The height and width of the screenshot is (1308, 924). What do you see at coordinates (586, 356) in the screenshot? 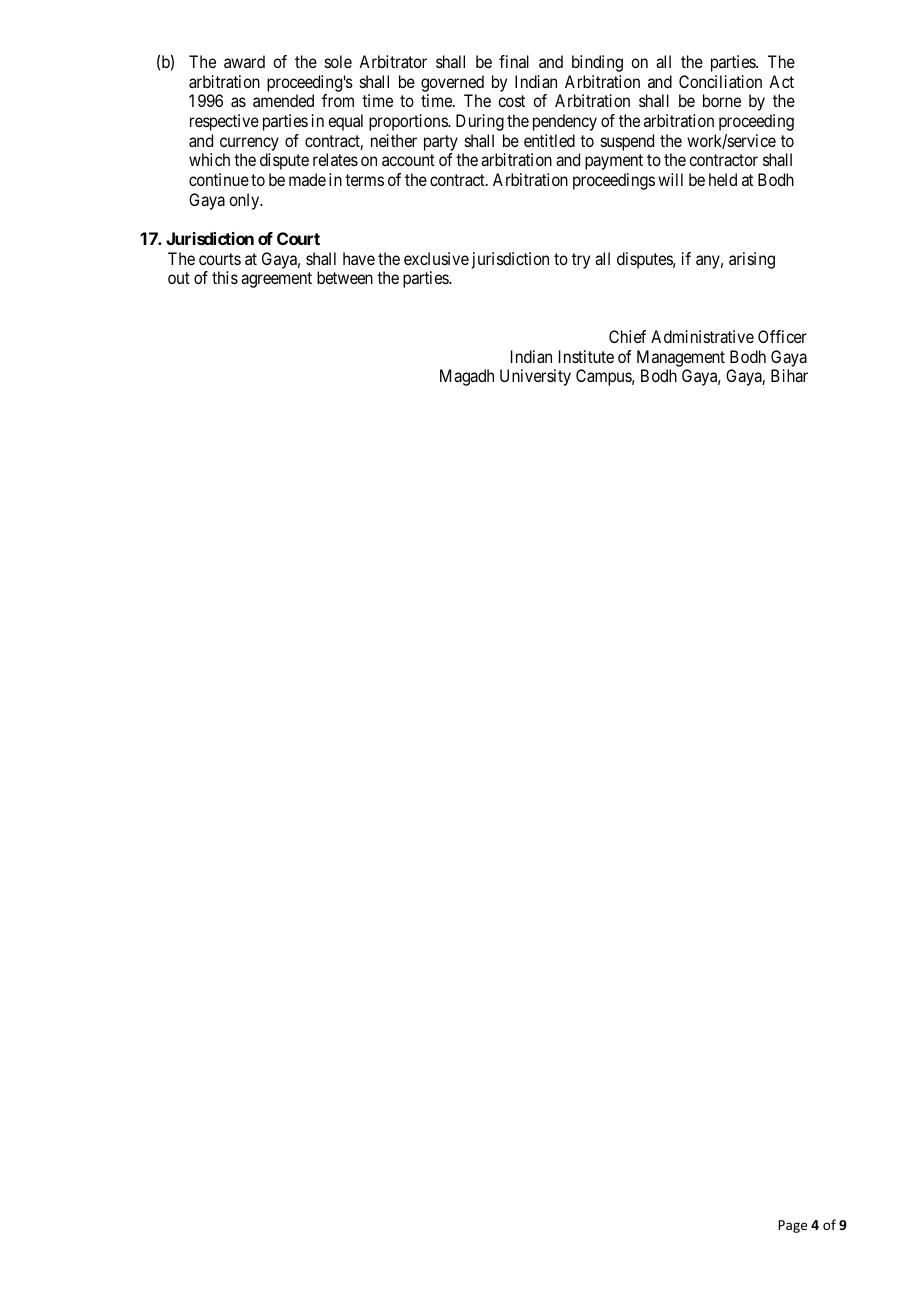
I see `Institute` at bounding box center [586, 356].
